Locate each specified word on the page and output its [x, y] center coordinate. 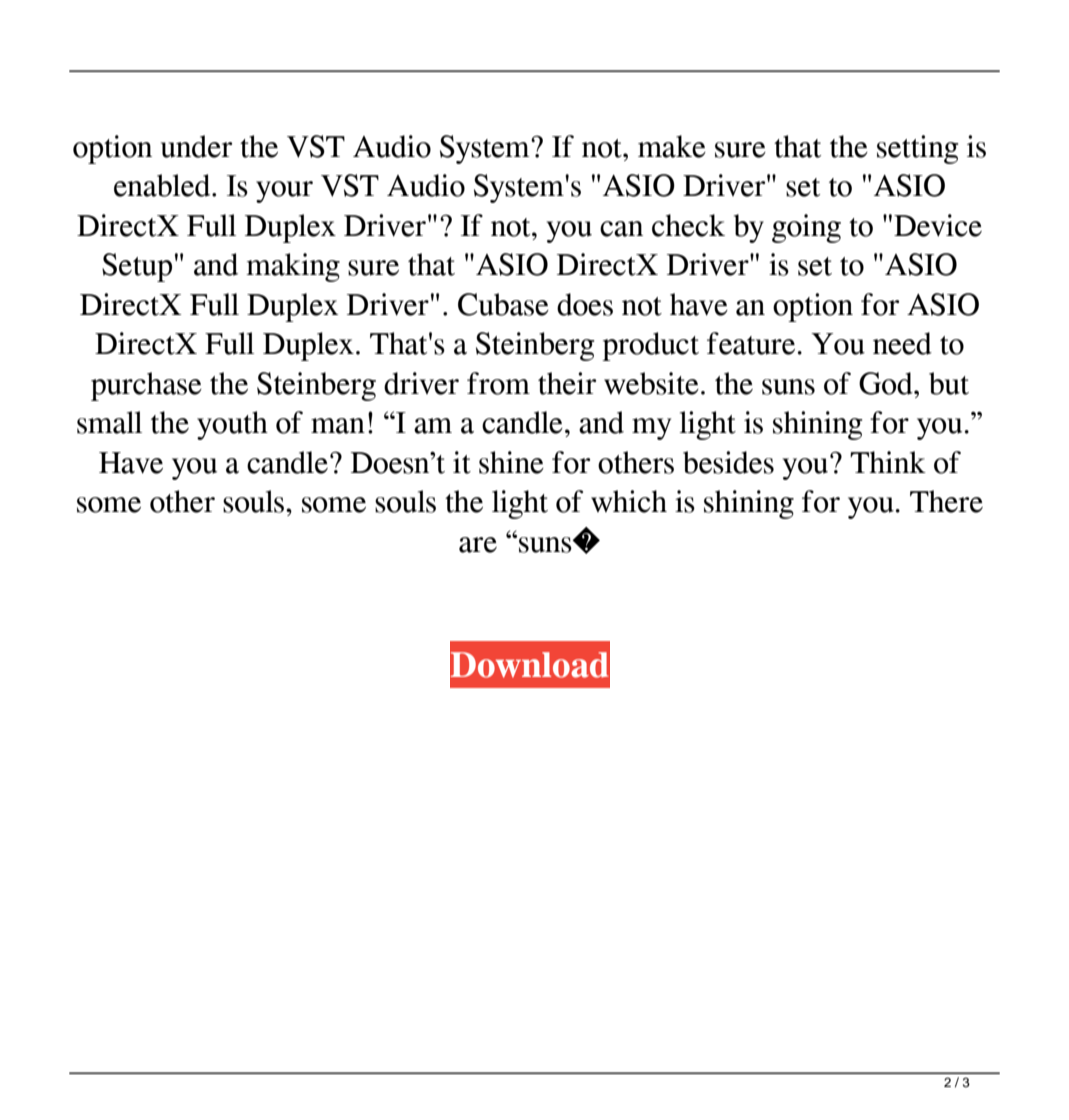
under [196, 146]
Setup [137, 267]
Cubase [503, 304]
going [806, 228]
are [478, 545]
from [498, 383]
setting [918, 149]
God [887, 383]
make [672, 146]
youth [232, 425]
